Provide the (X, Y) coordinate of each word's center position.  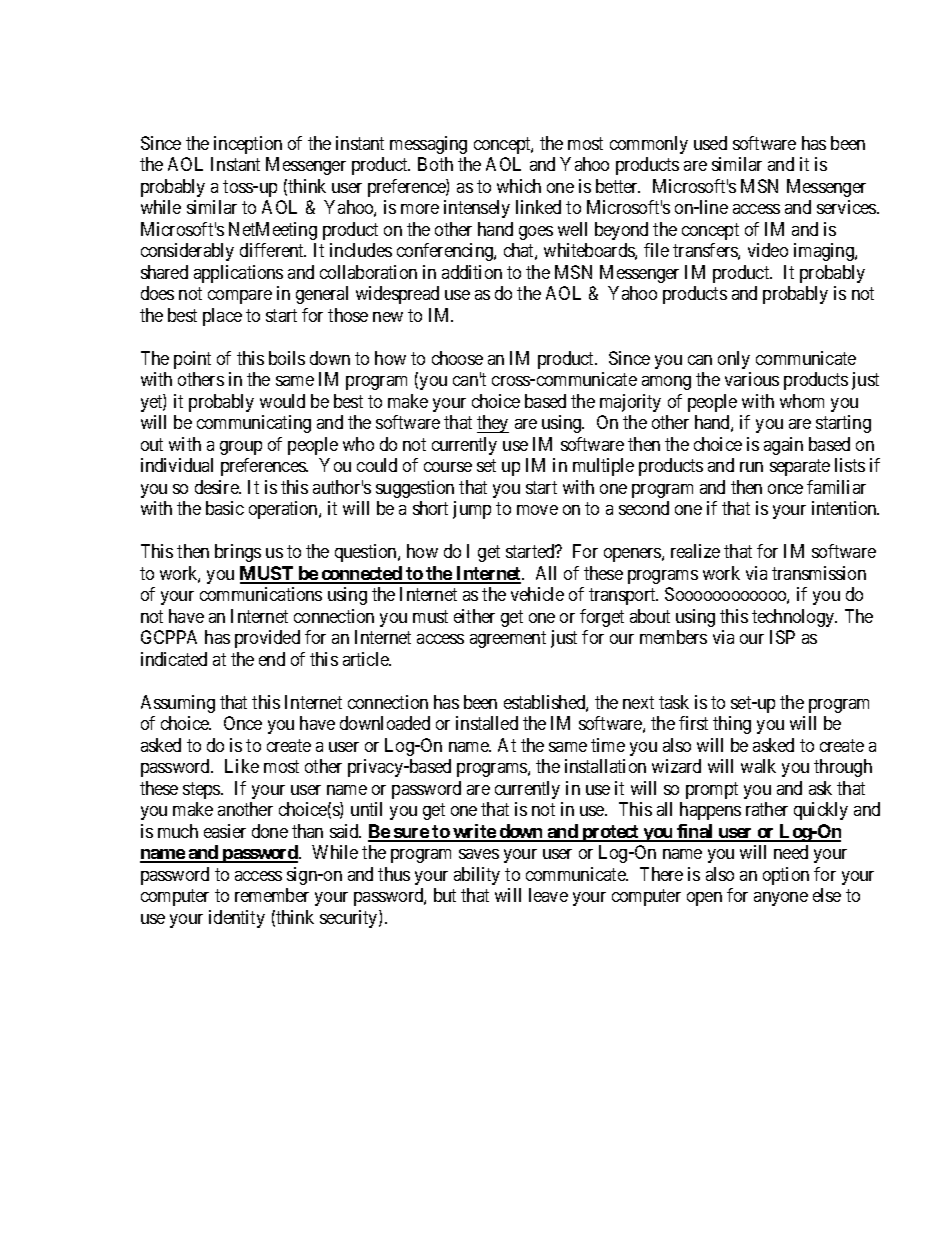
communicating (254, 424)
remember (272, 895)
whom (802, 401)
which (519, 186)
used (710, 143)
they (493, 424)
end (272, 659)
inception (248, 145)
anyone (781, 899)
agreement (508, 639)
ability (477, 876)
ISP (782, 637)
